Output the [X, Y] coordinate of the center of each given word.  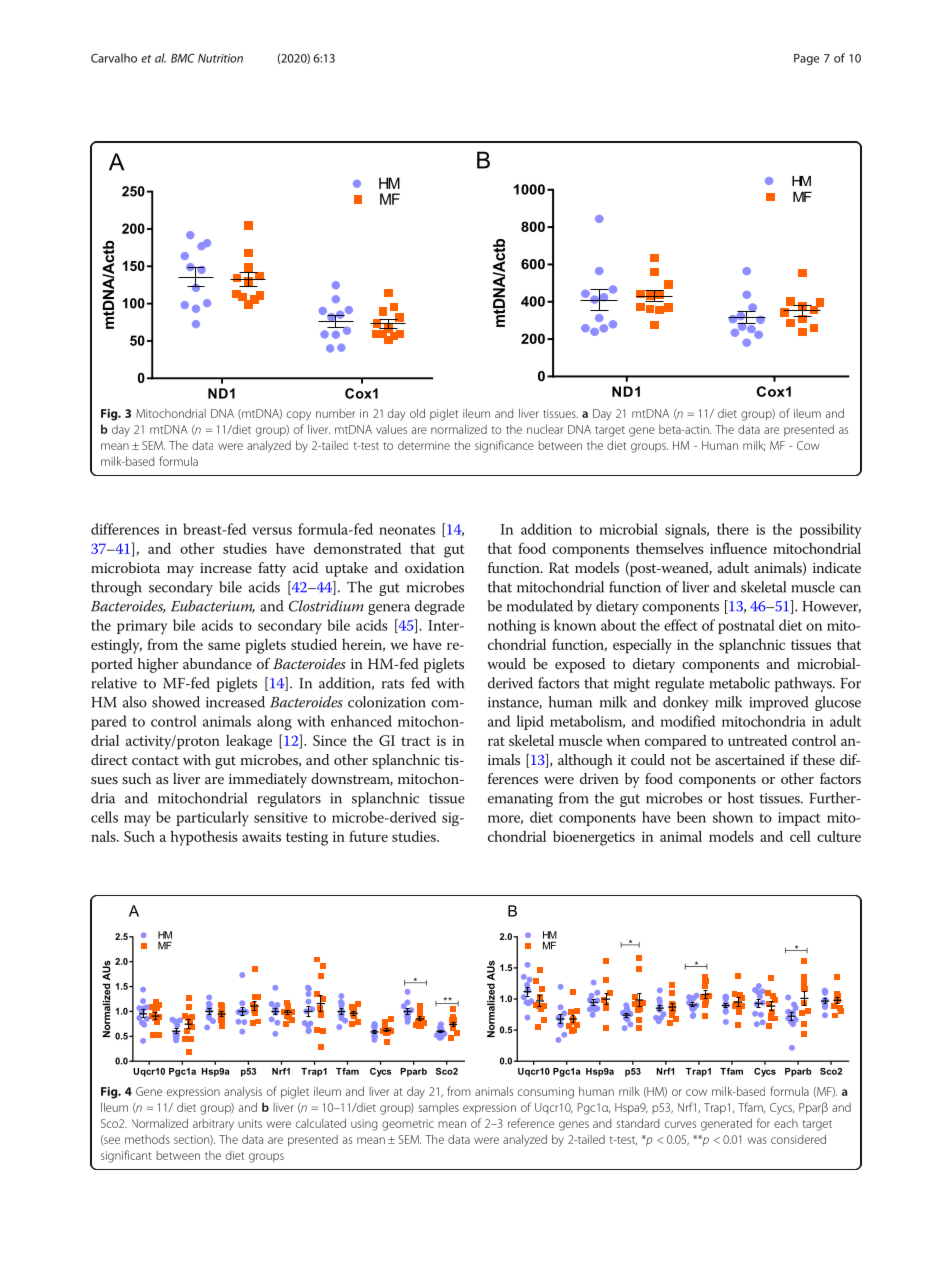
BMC [183, 58]
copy [299, 416]
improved [779, 703]
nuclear [545, 429]
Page [806, 59]
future [368, 836]
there [733, 529]
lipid [530, 722]
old [417, 413]
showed [176, 702]
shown [733, 817]
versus [272, 531]
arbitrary [213, 1125]
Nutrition [220, 58]
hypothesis [204, 838]
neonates [407, 530]
